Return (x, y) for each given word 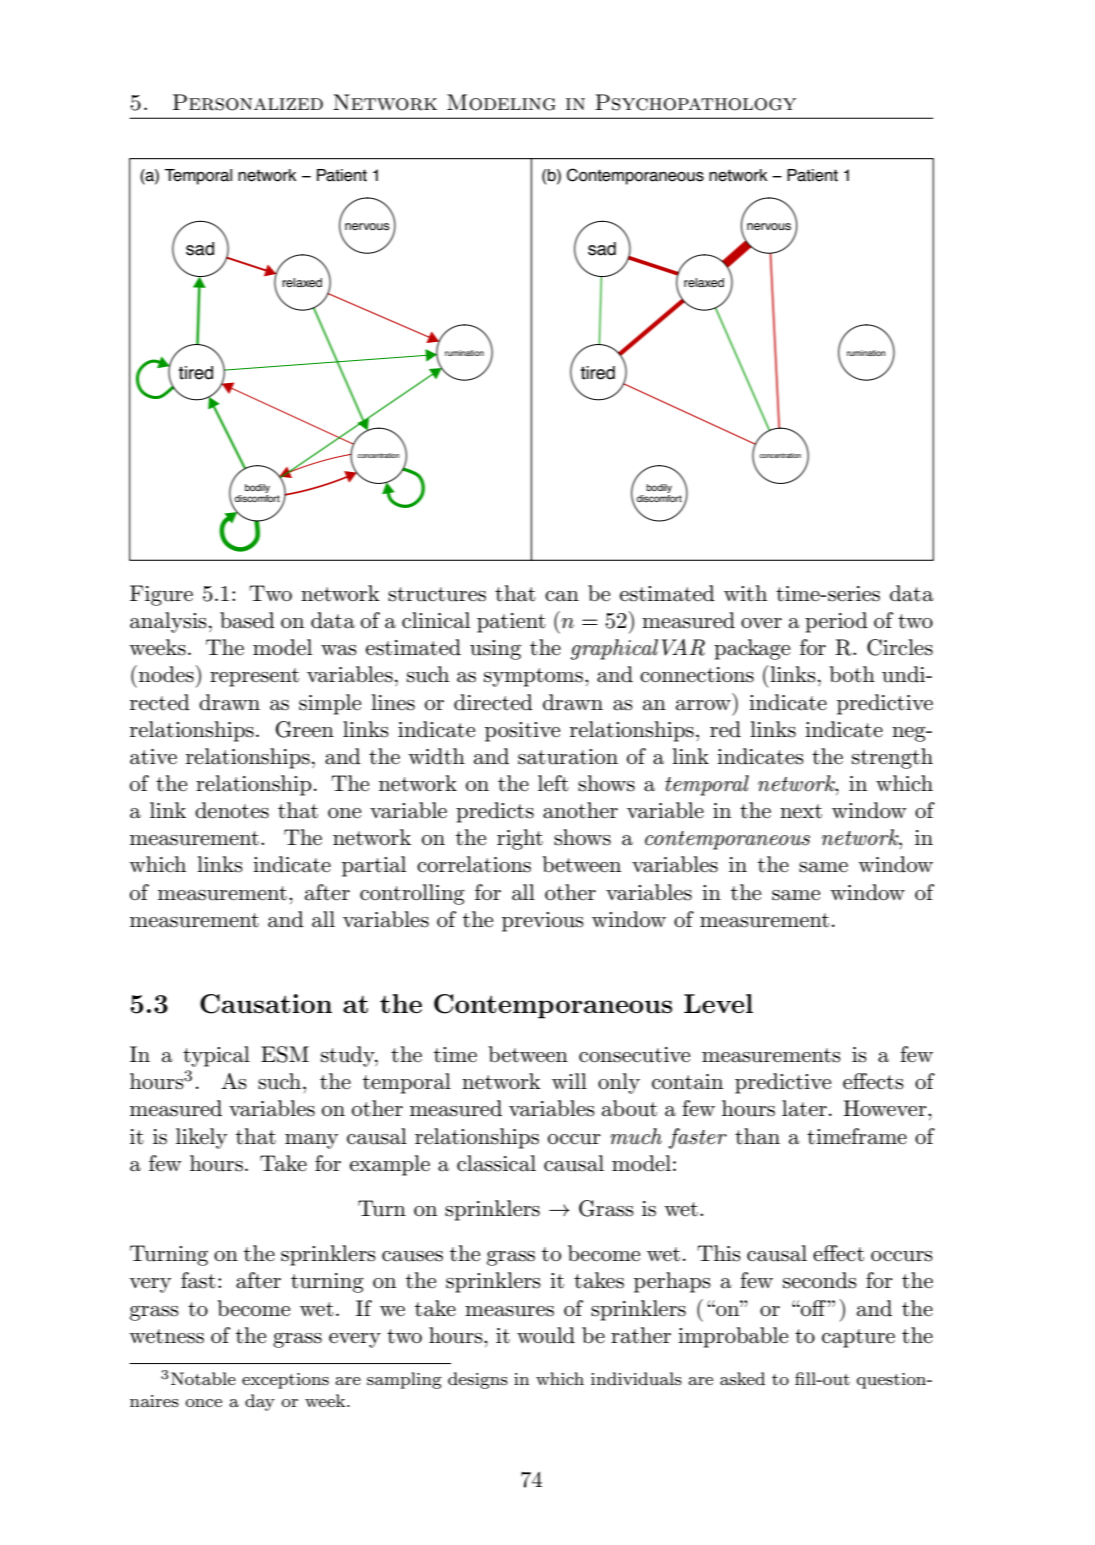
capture (858, 1338)
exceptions (285, 1381)
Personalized (248, 102)
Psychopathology (695, 102)
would (546, 1335)
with (745, 593)
